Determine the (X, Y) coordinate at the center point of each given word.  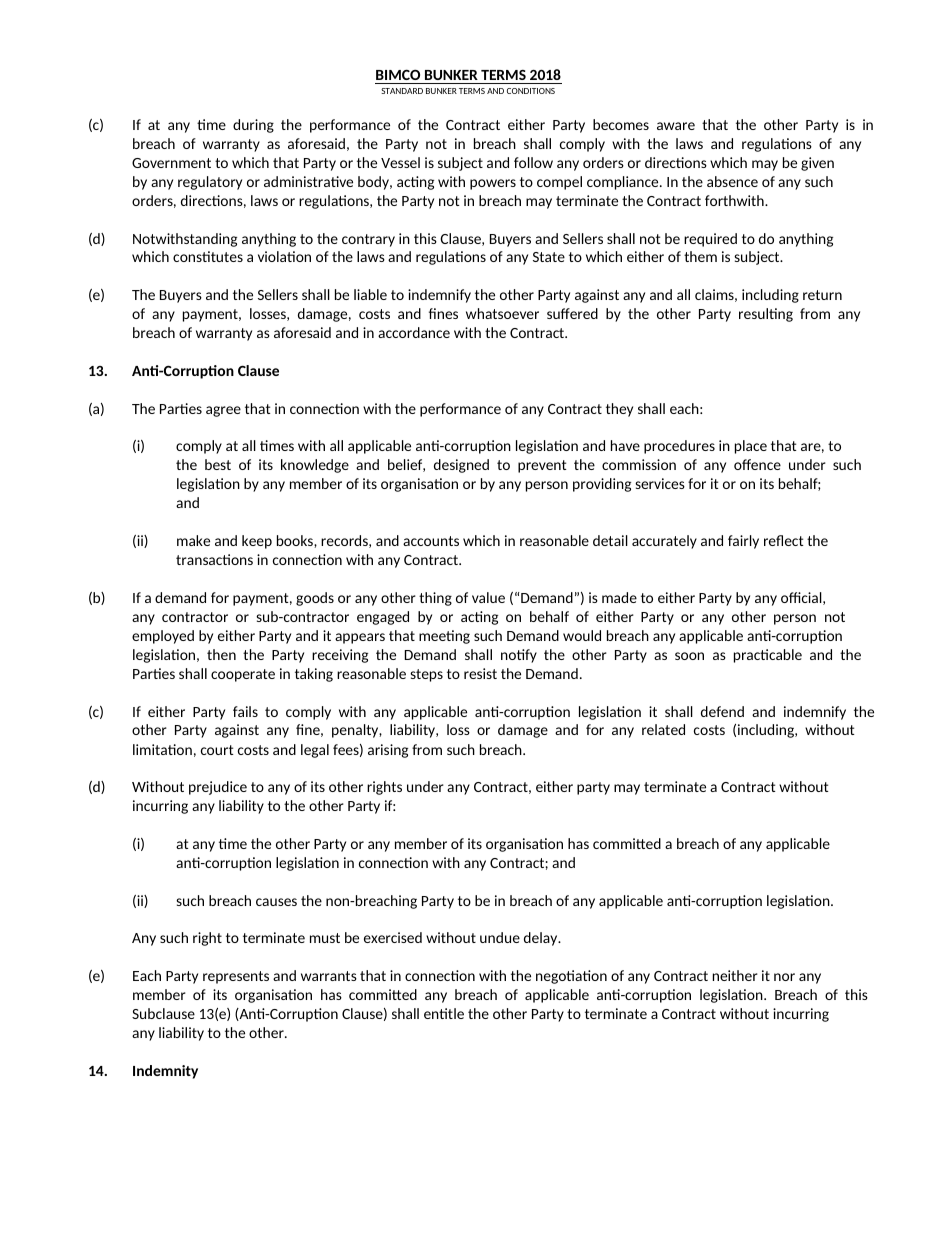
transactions (214, 559)
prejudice (218, 788)
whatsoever (502, 313)
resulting (766, 315)
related (663, 729)
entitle (444, 1013)
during (253, 126)
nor (784, 977)
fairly (743, 542)
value (488, 597)
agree (223, 411)
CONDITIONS (531, 91)
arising (388, 751)
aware (676, 126)
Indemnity (165, 1072)
